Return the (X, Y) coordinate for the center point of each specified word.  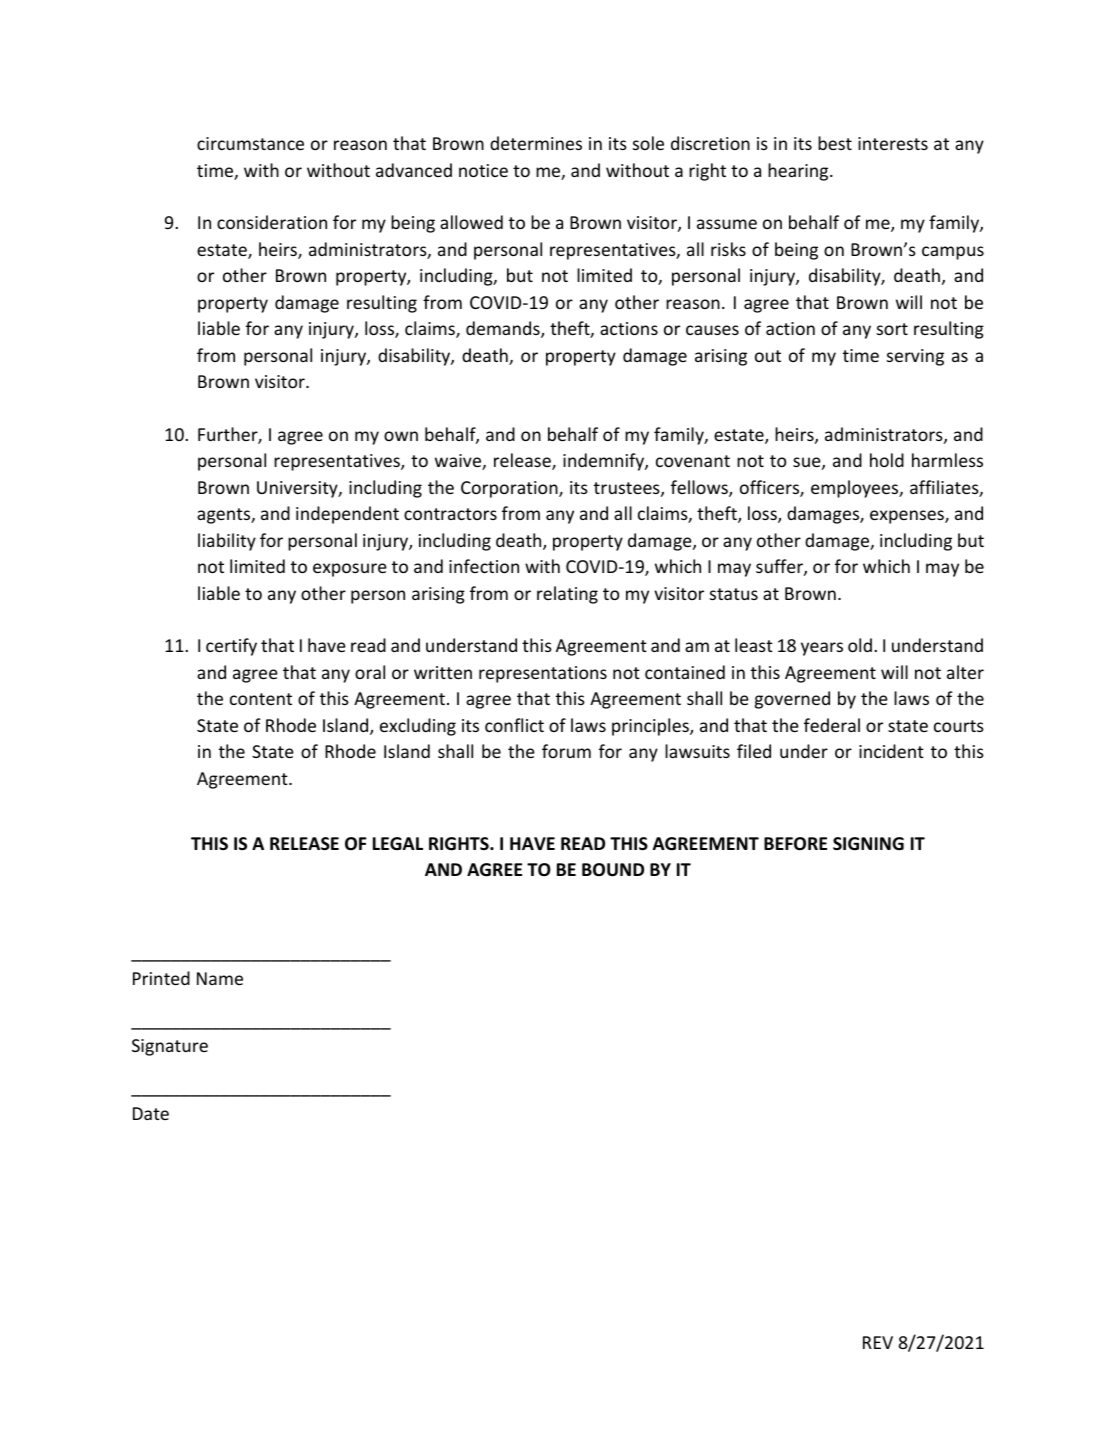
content (261, 699)
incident (891, 751)
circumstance (250, 143)
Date (151, 1113)
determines (536, 143)
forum (566, 751)
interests (893, 143)
